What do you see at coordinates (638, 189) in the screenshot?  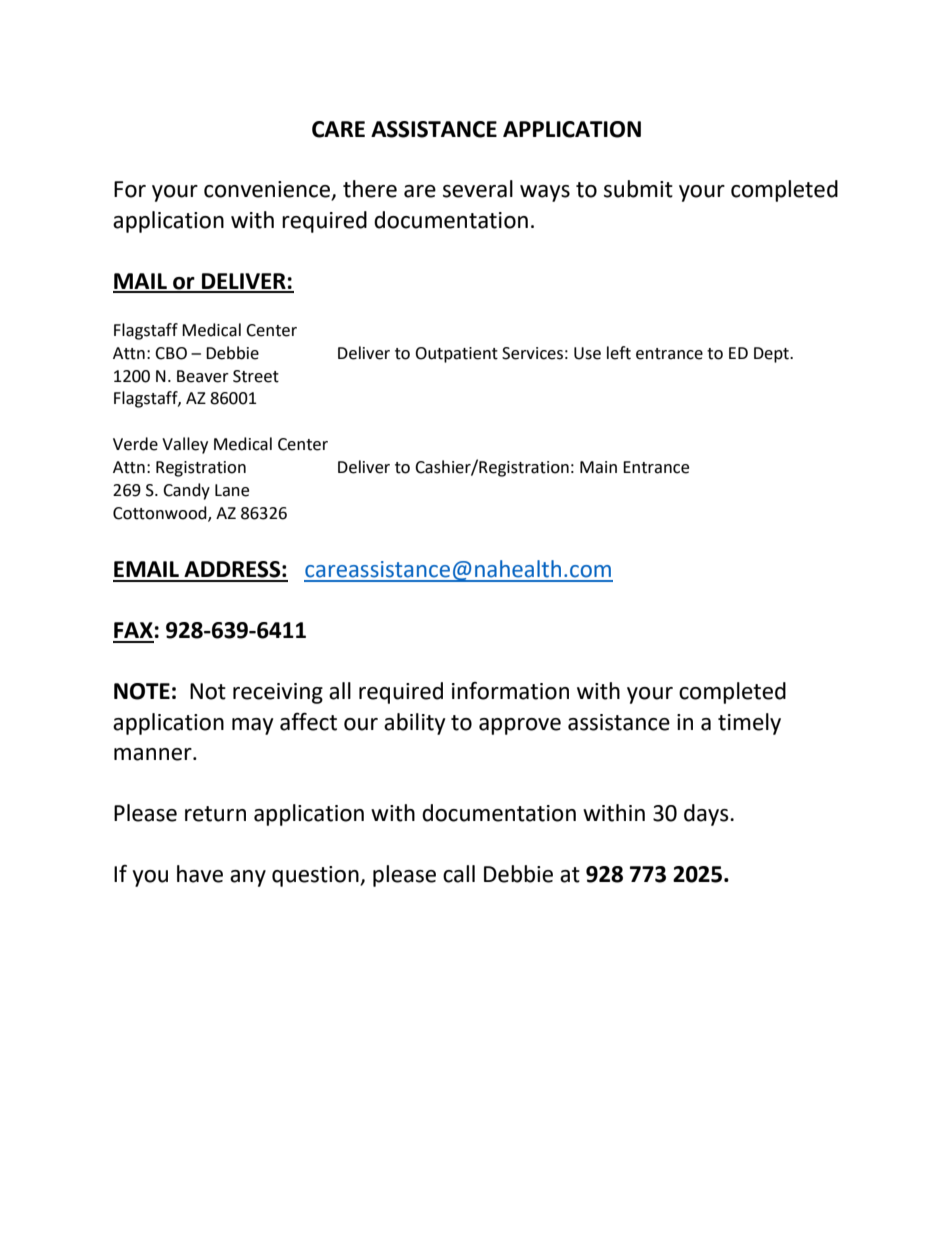 I see `submit` at bounding box center [638, 189].
